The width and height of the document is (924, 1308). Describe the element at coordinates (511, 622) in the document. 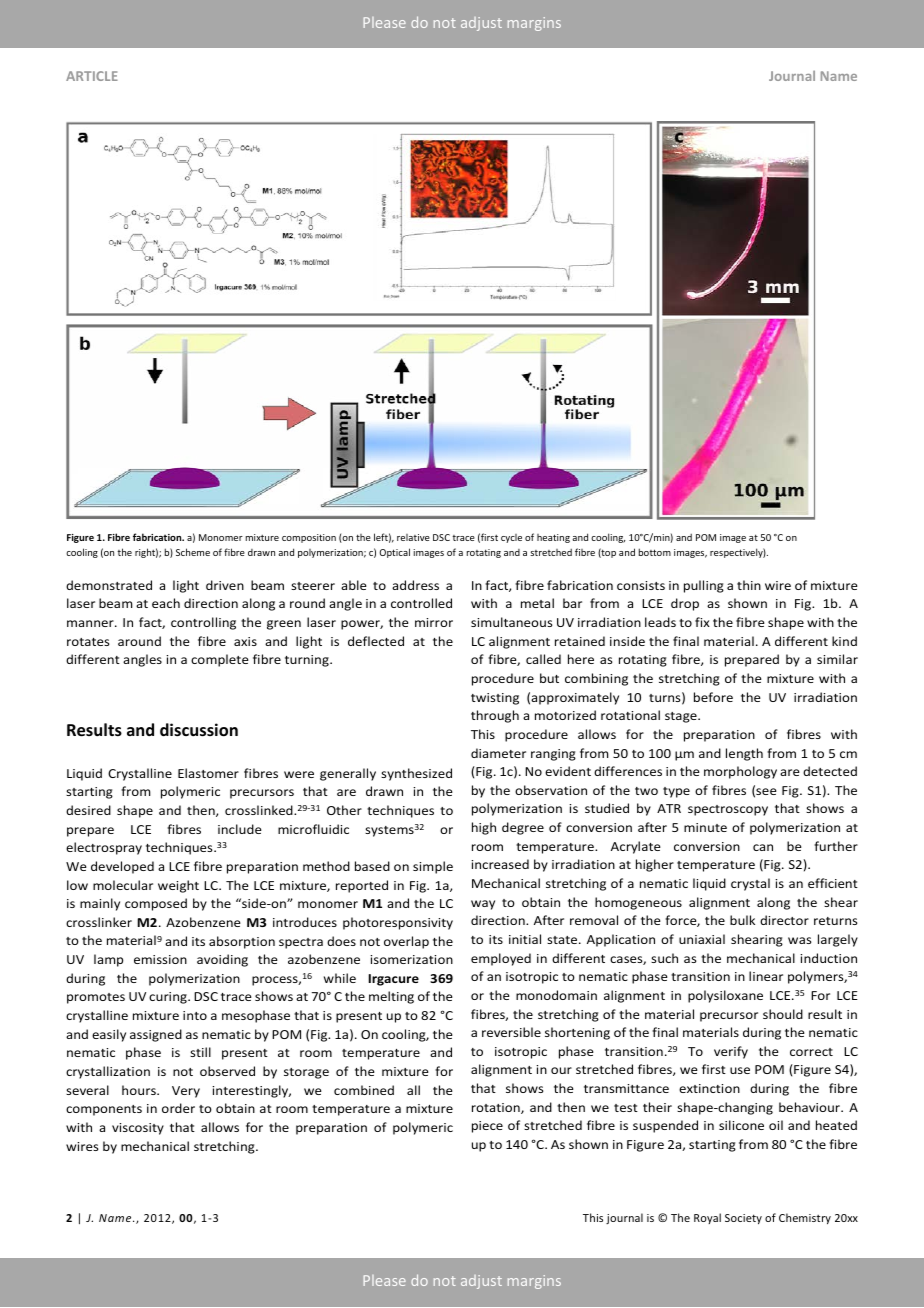

I see `simultaneous` at that location.
